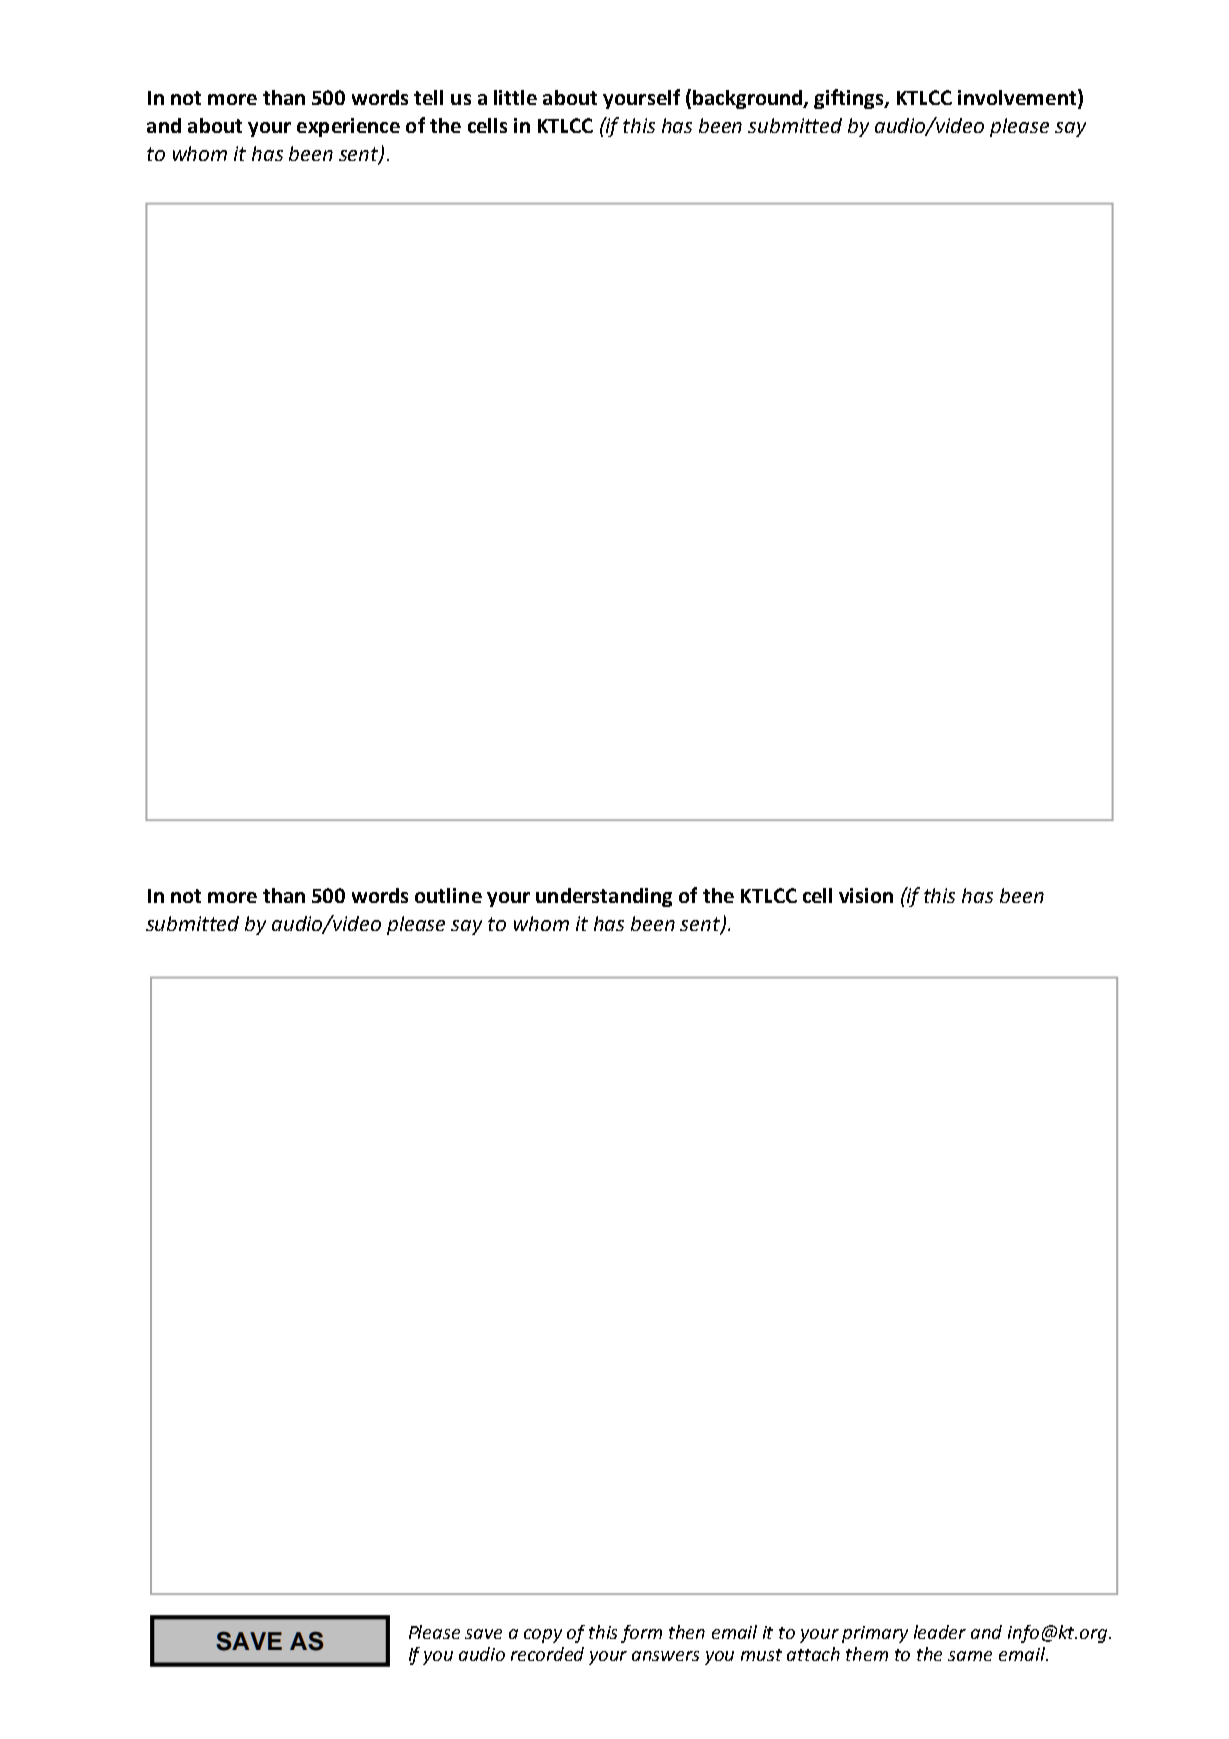  I want to click on tell, so click(428, 97).
